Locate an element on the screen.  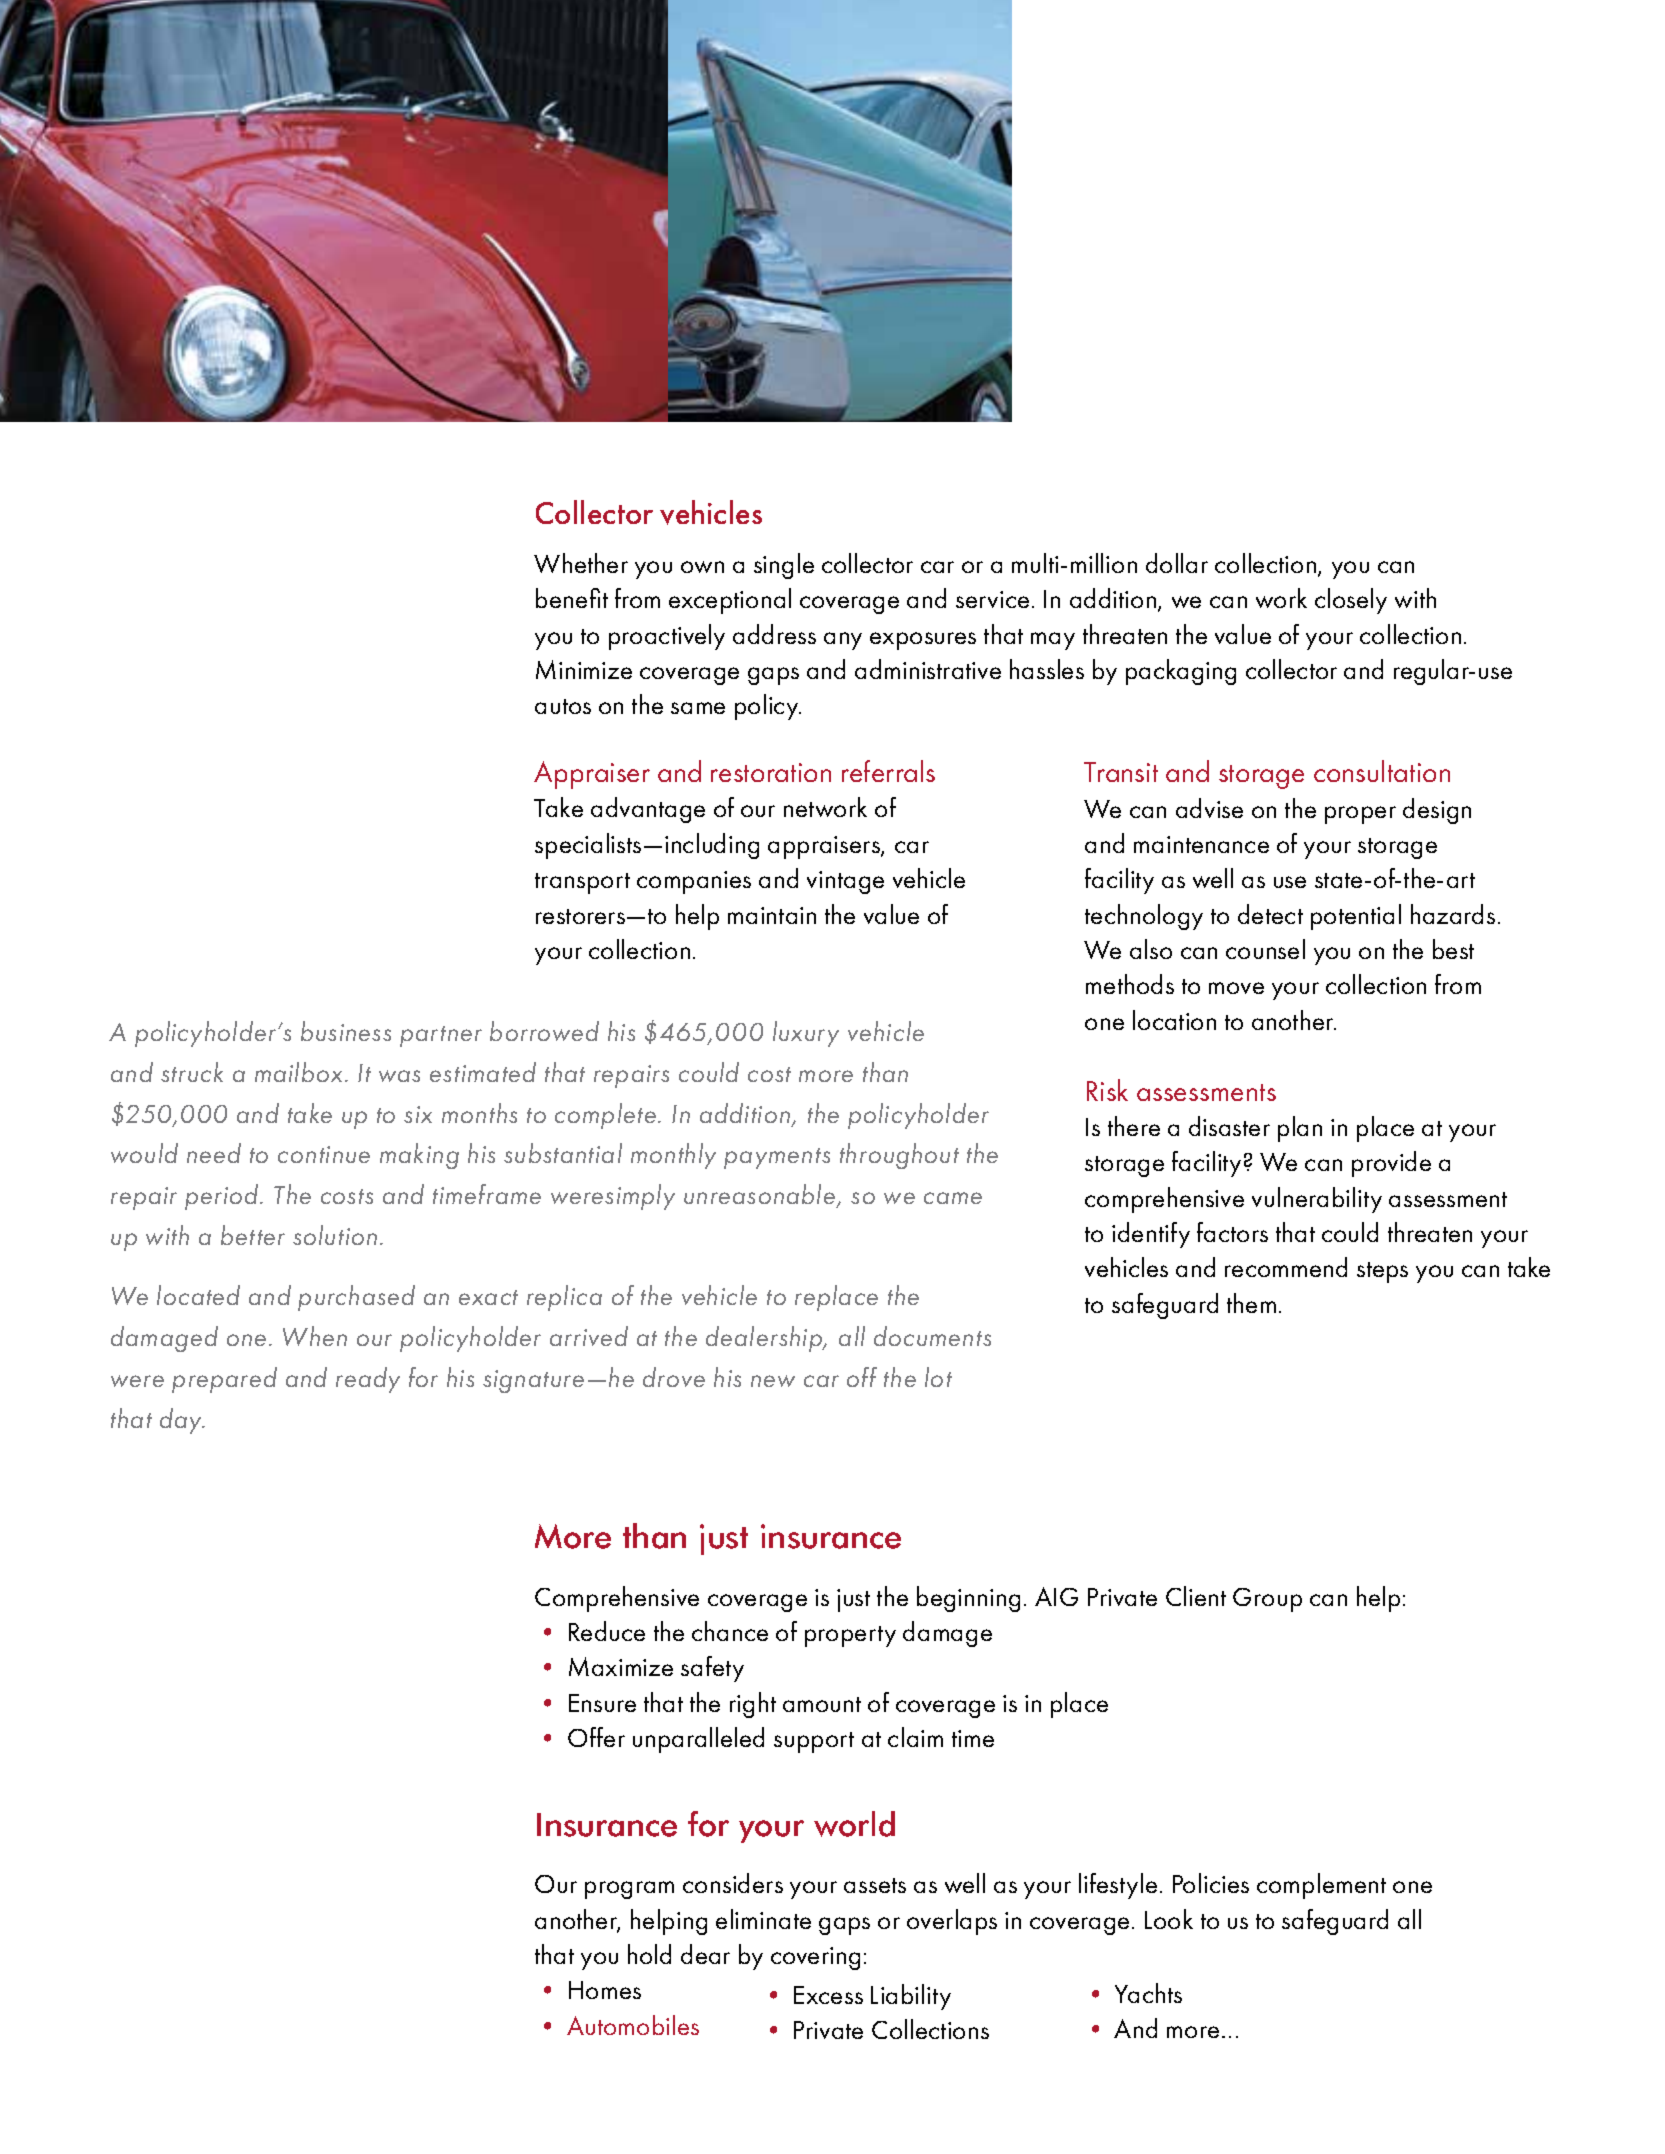
address is located at coordinates (774, 634).
